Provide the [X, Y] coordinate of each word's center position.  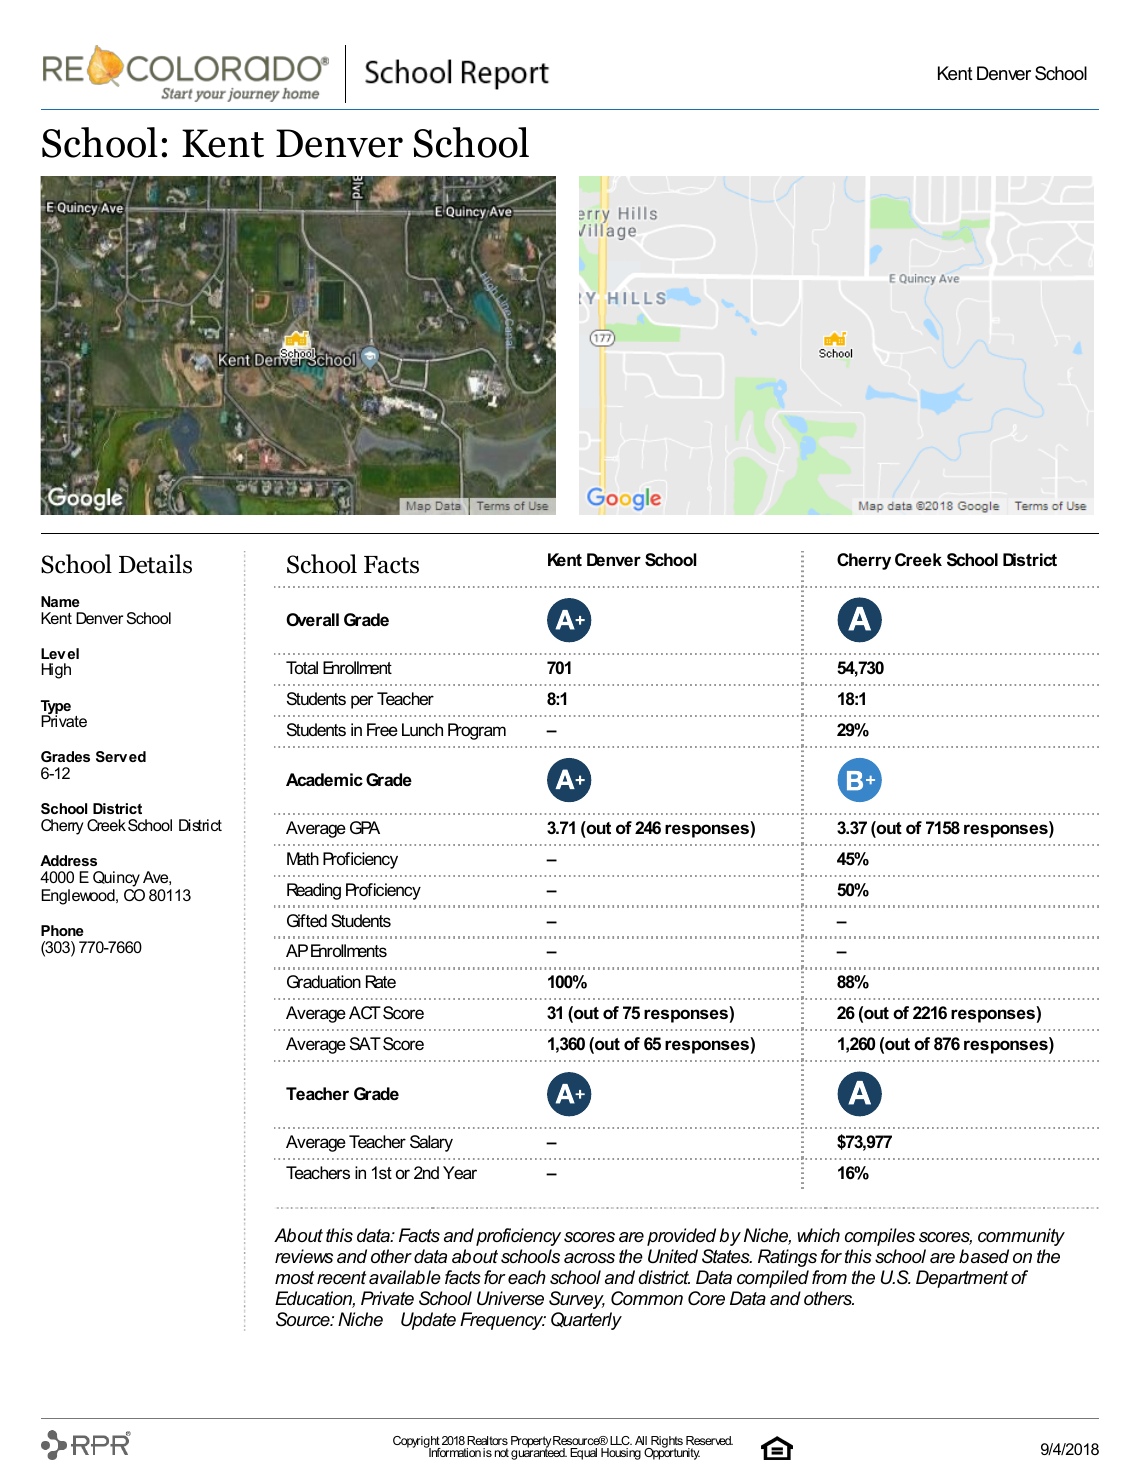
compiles [880, 1237]
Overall [312, 619]
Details [155, 564]
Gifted [307, 921]
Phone [62, 930]
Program [477, 731]
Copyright [417, 1443]
